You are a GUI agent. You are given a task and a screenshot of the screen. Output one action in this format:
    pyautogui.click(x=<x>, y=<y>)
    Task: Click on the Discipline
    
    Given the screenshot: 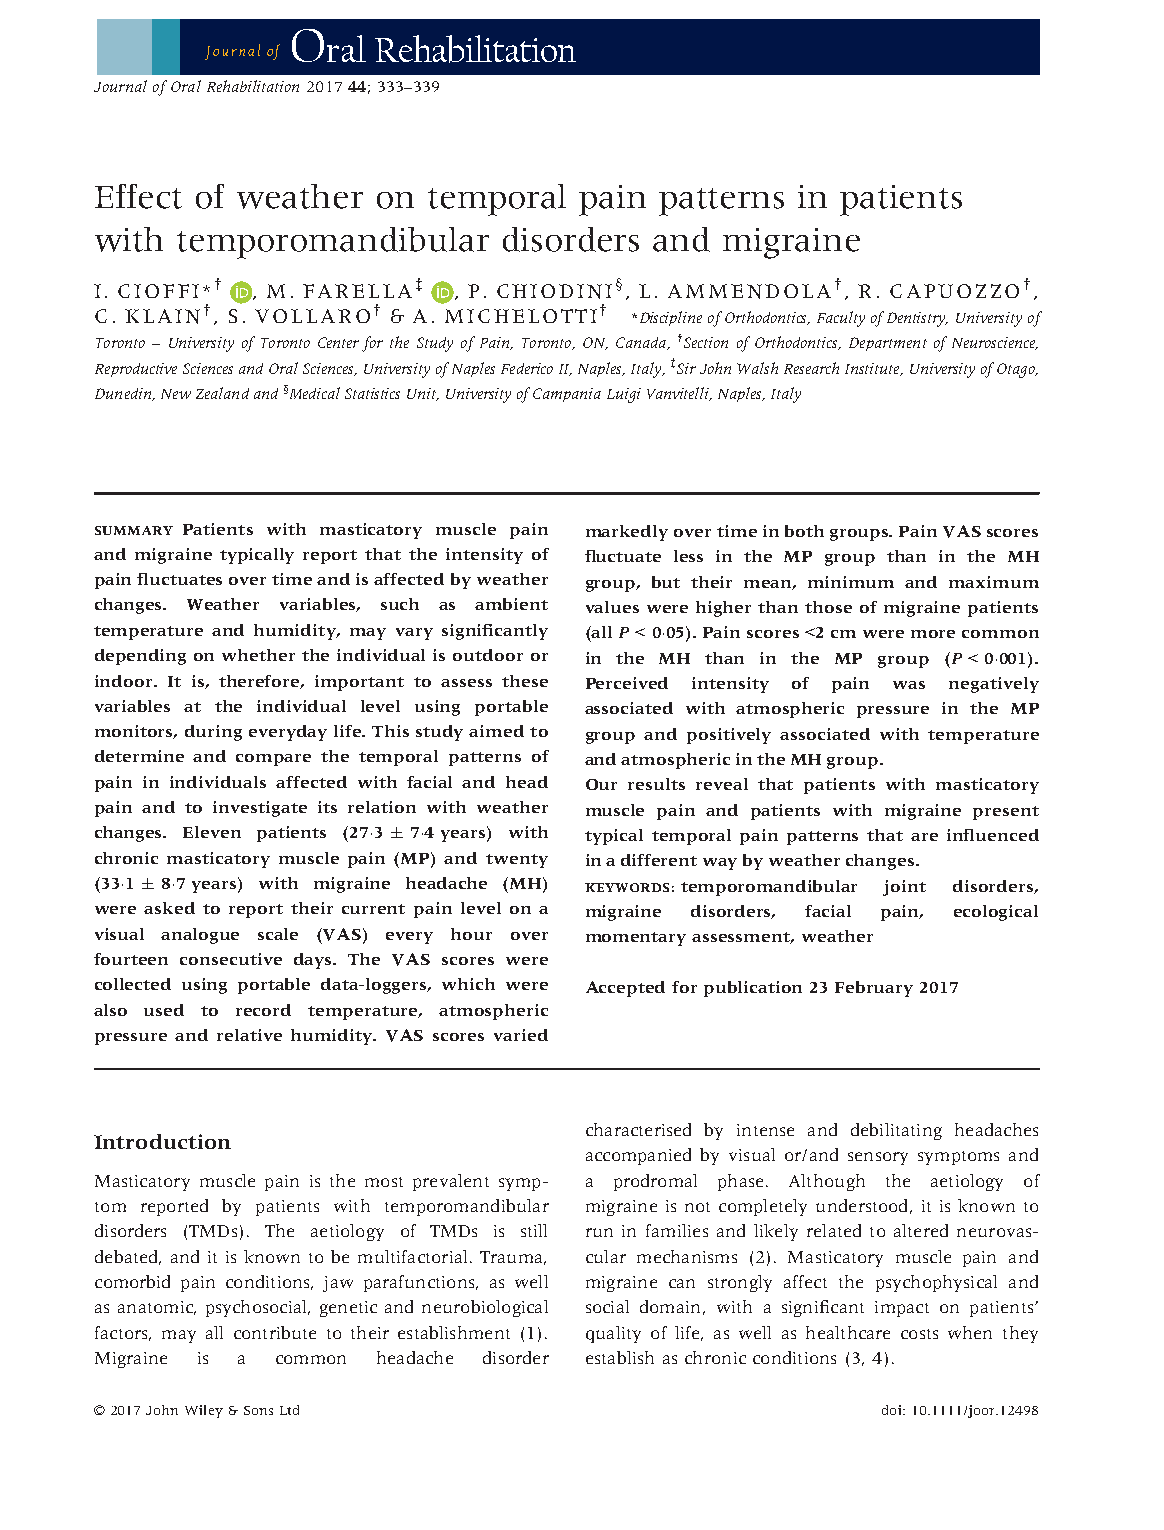 What is the action you would take?
    pyautogui.click(x=669, y=318)
